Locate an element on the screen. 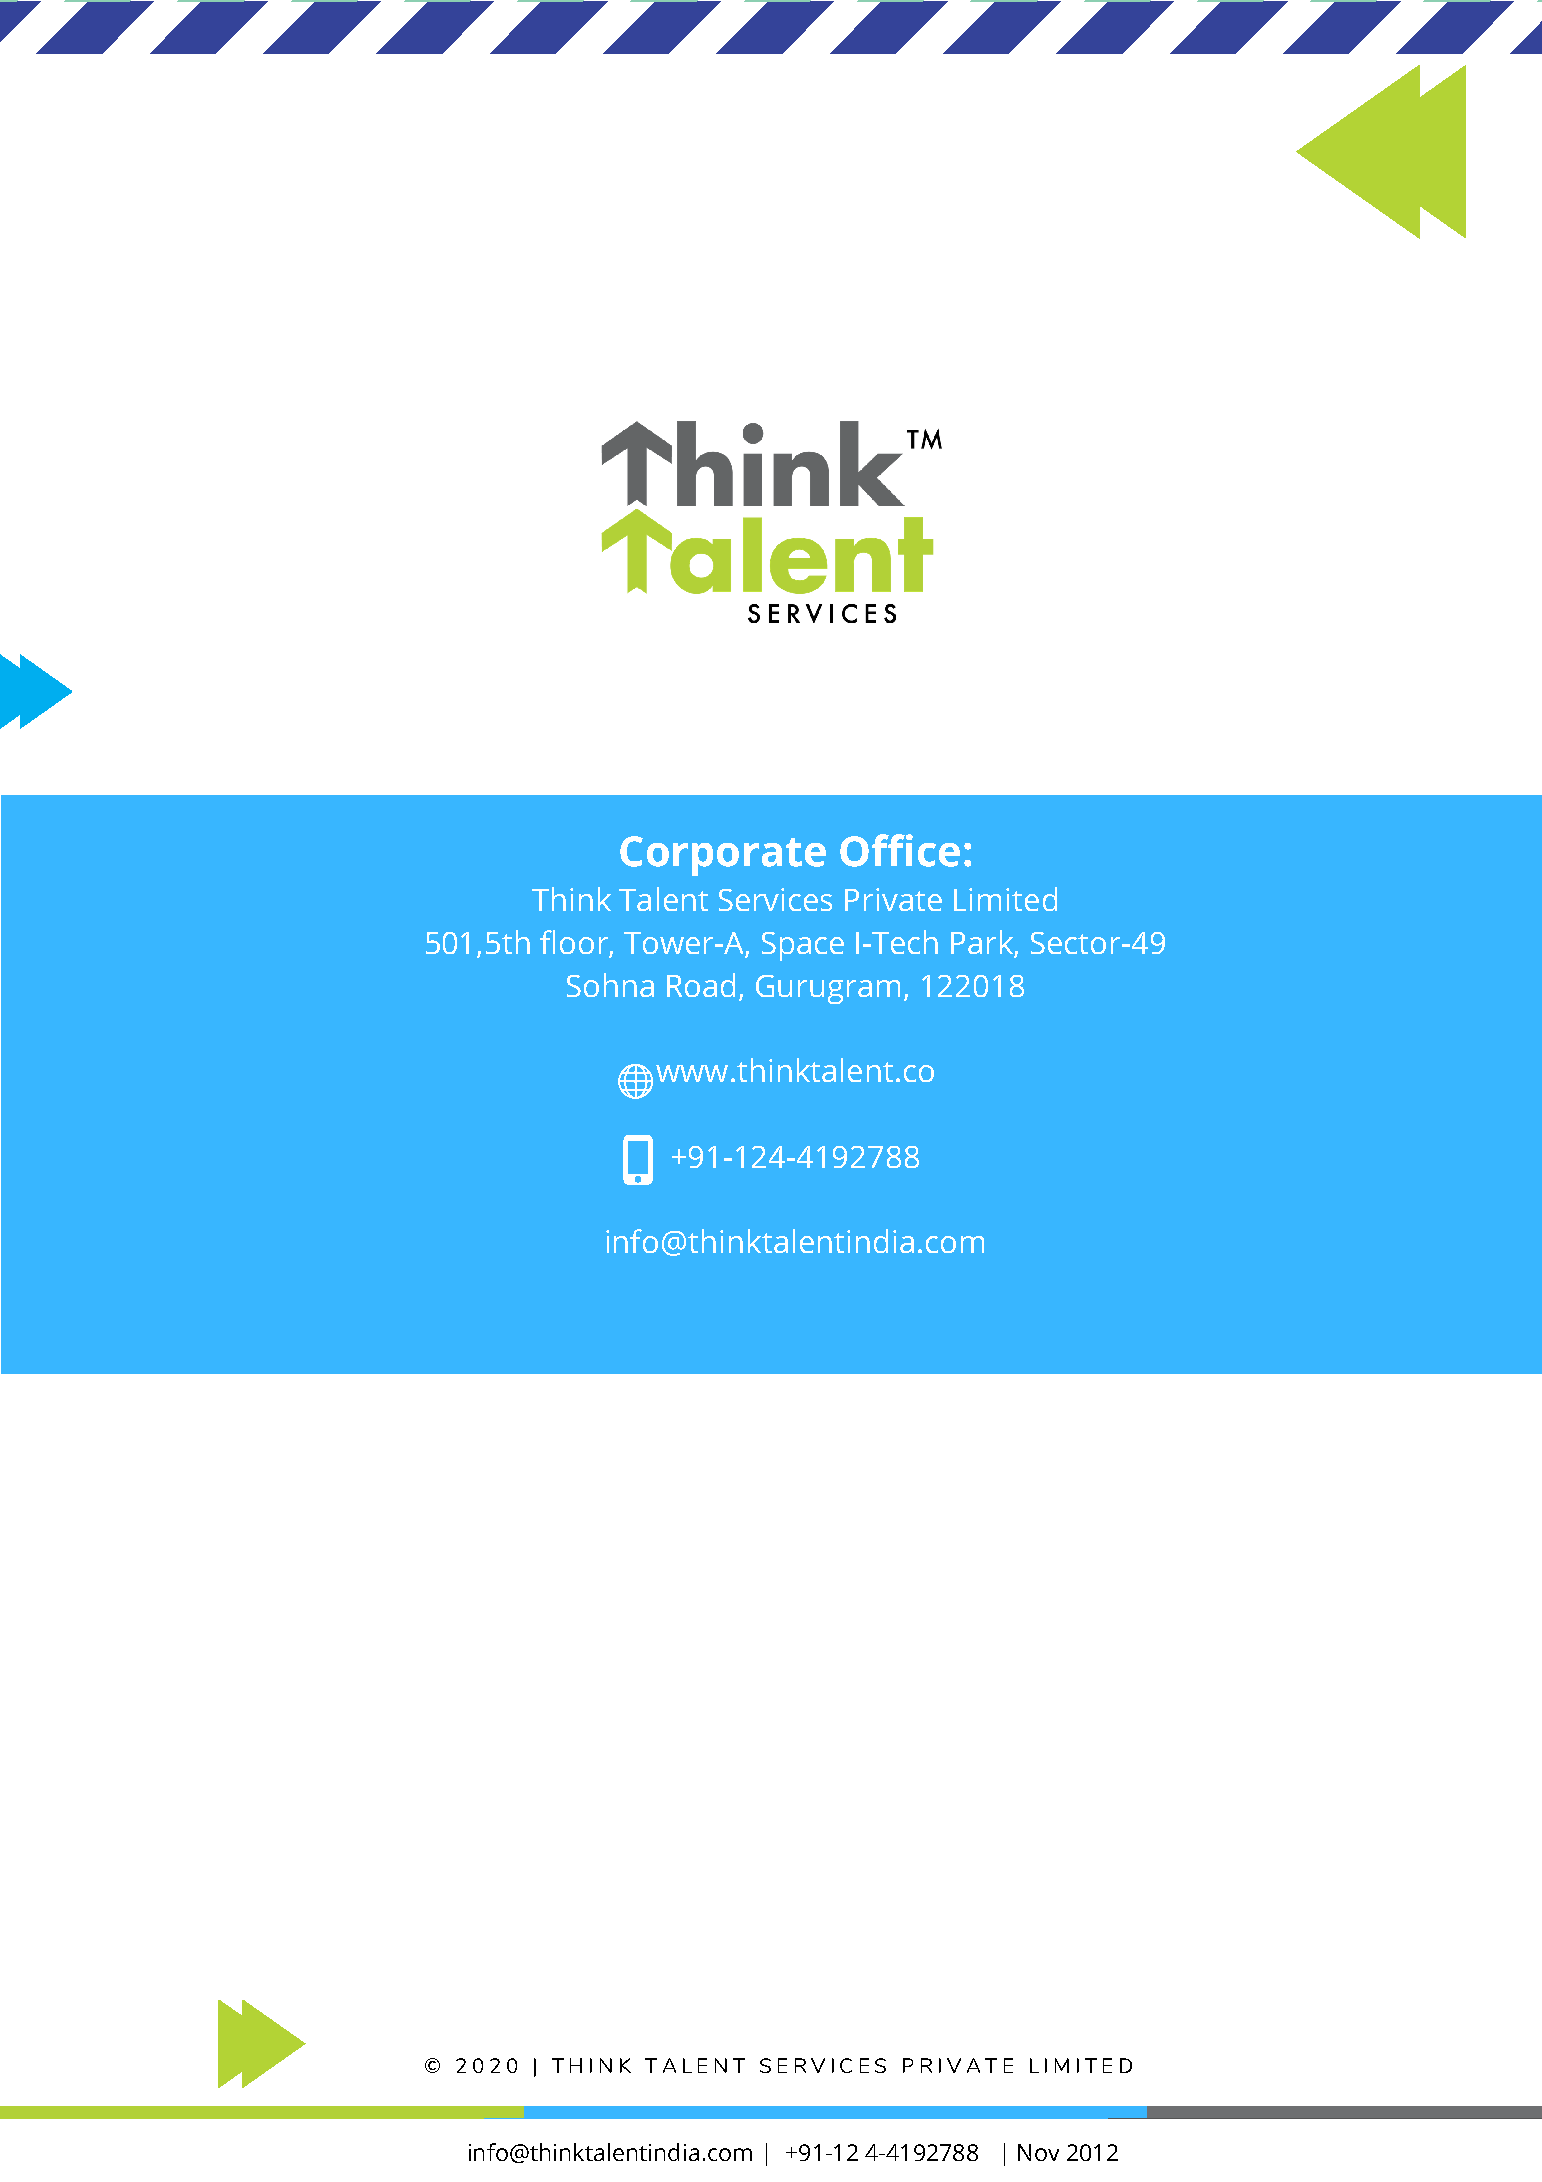 The height and width of the screenshot is (2182, 1542). Road is located at coordinates (701, 985).
